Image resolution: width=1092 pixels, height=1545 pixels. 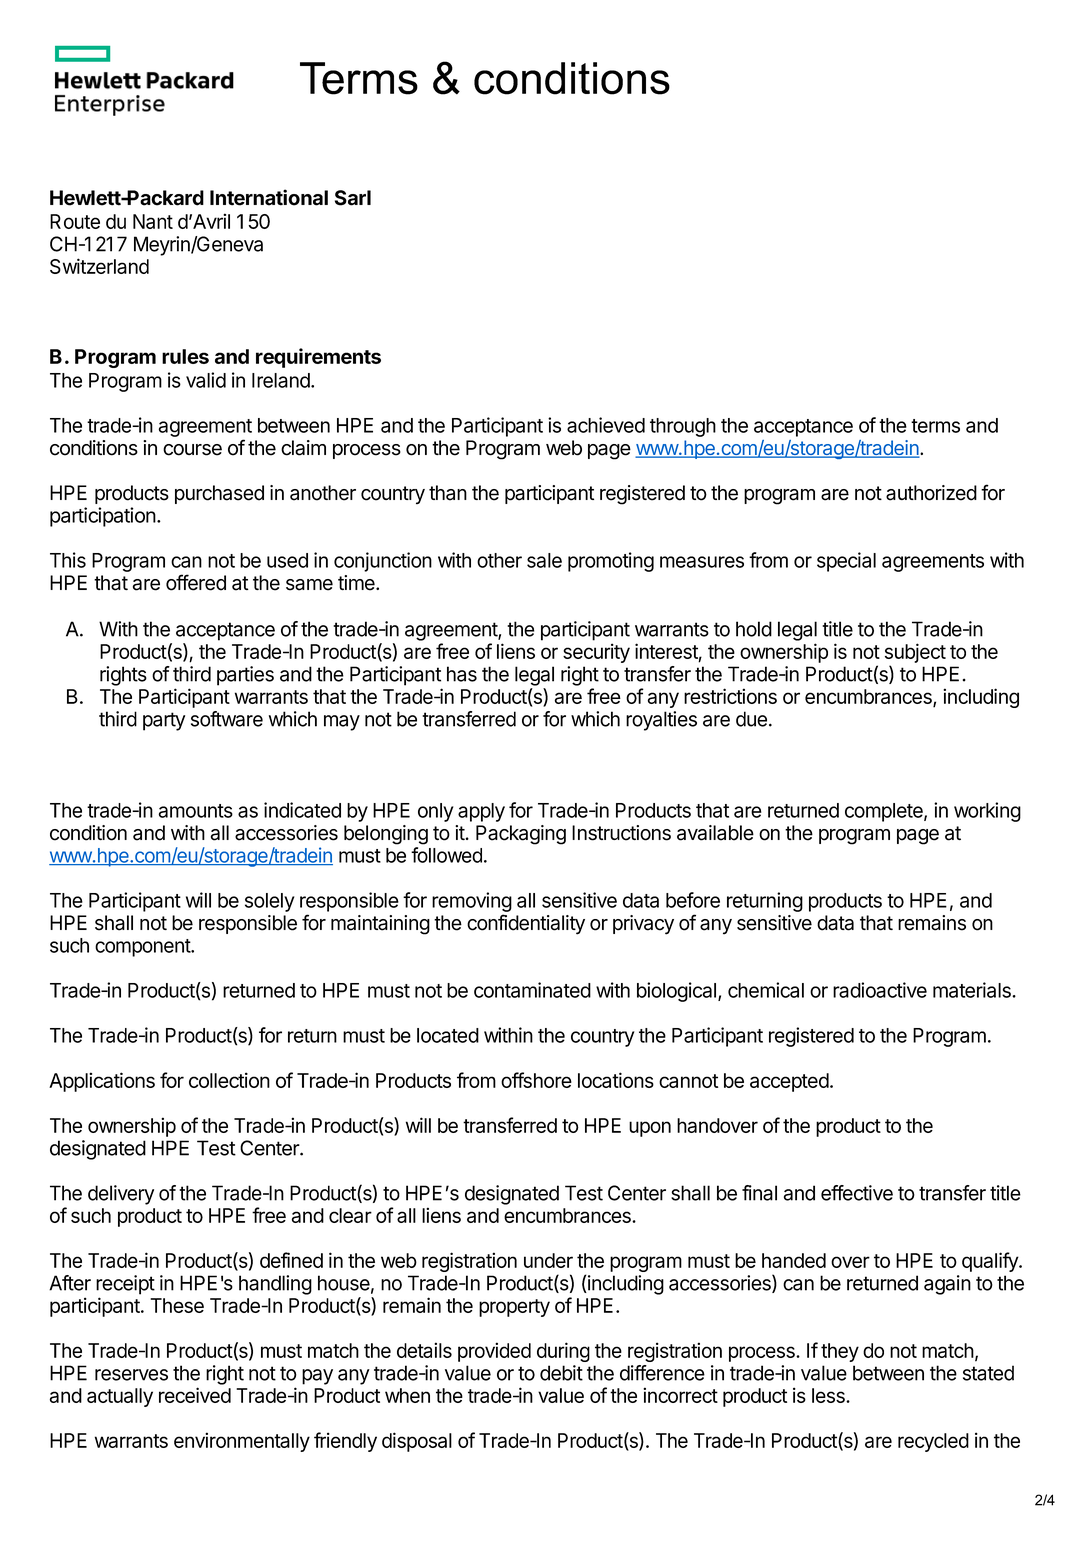 I want to click on less, so click(x=829, y=1395).
